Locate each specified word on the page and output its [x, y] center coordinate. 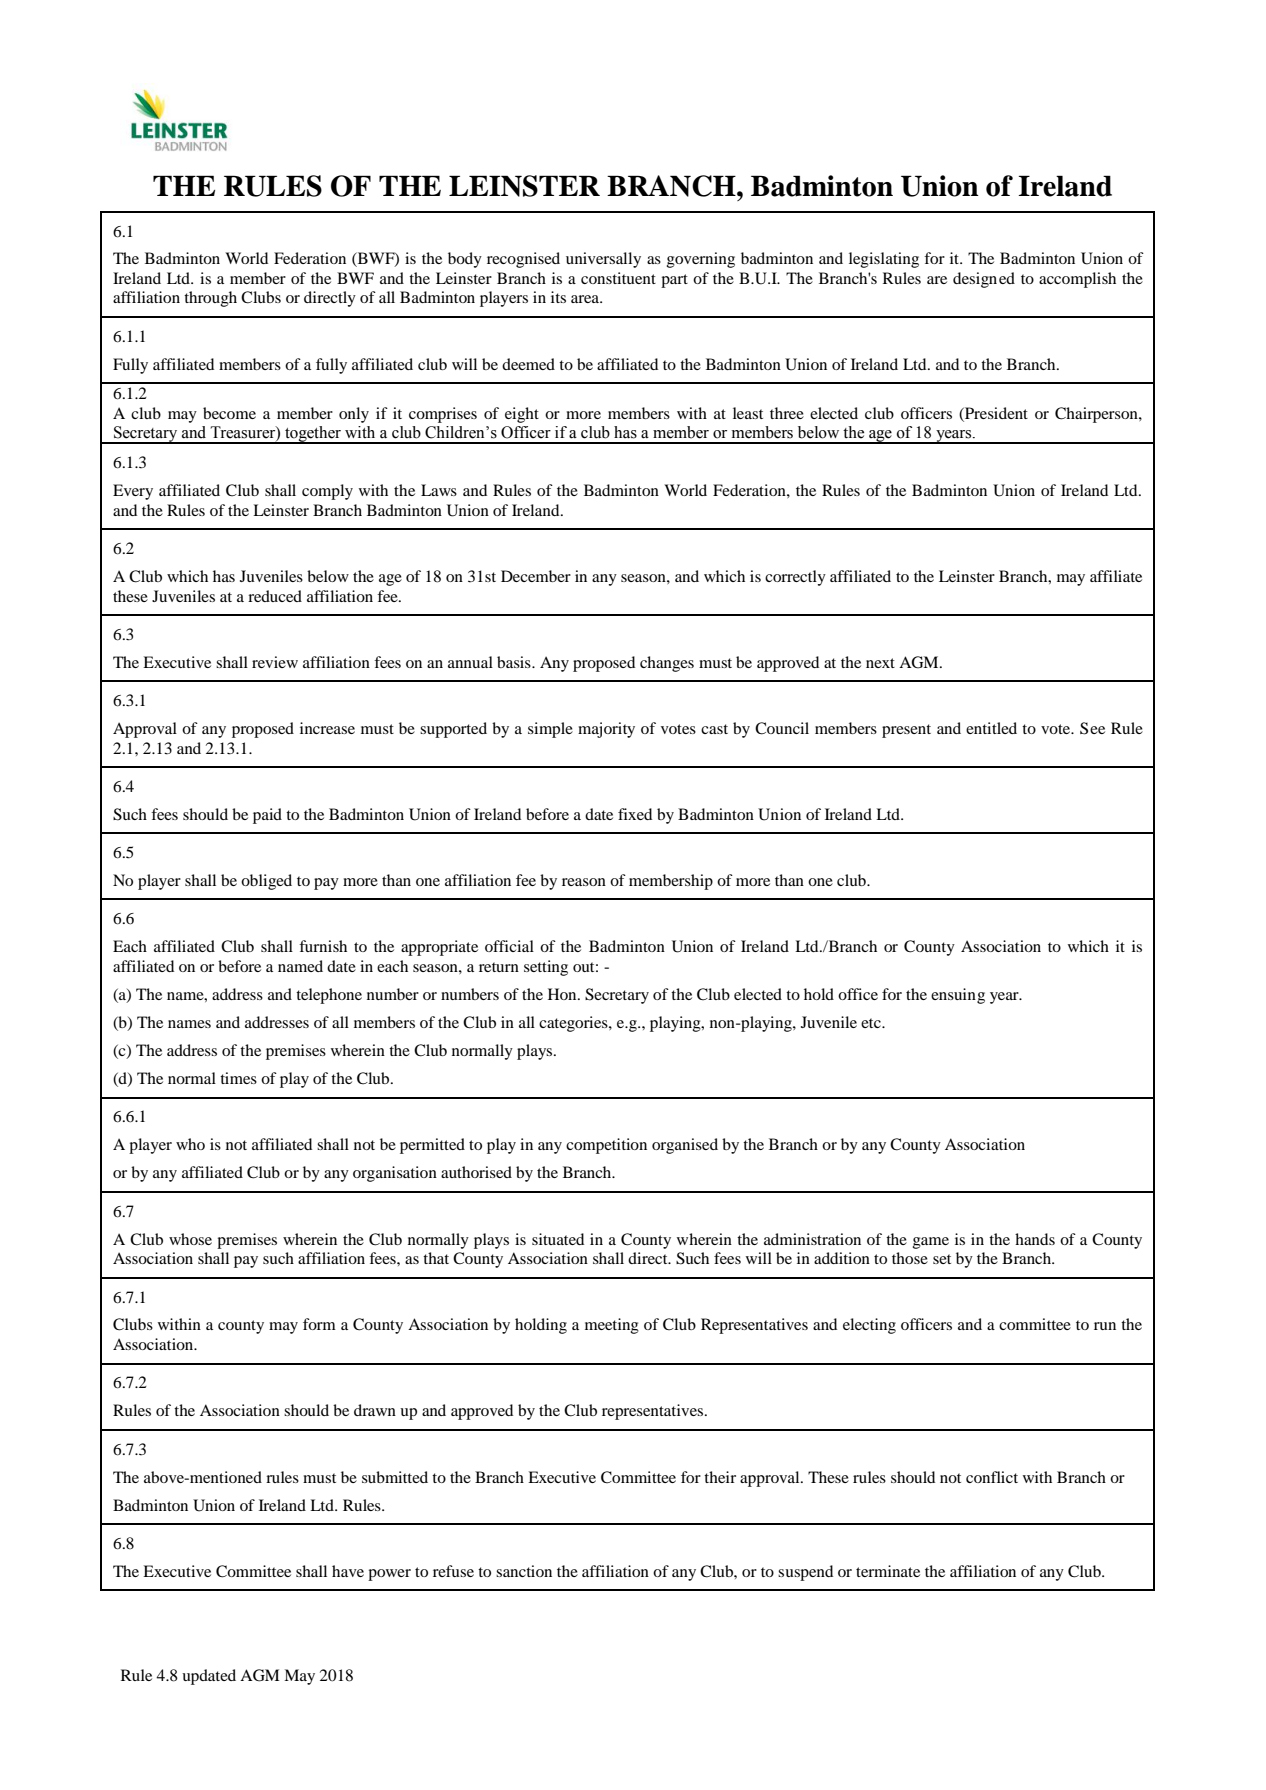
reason [584, 882]
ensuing [958, 996]
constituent [618, 278]
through [210, 299]
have [348, 1571]
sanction [524, 1571]
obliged [266, 882]
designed [984, 280]
